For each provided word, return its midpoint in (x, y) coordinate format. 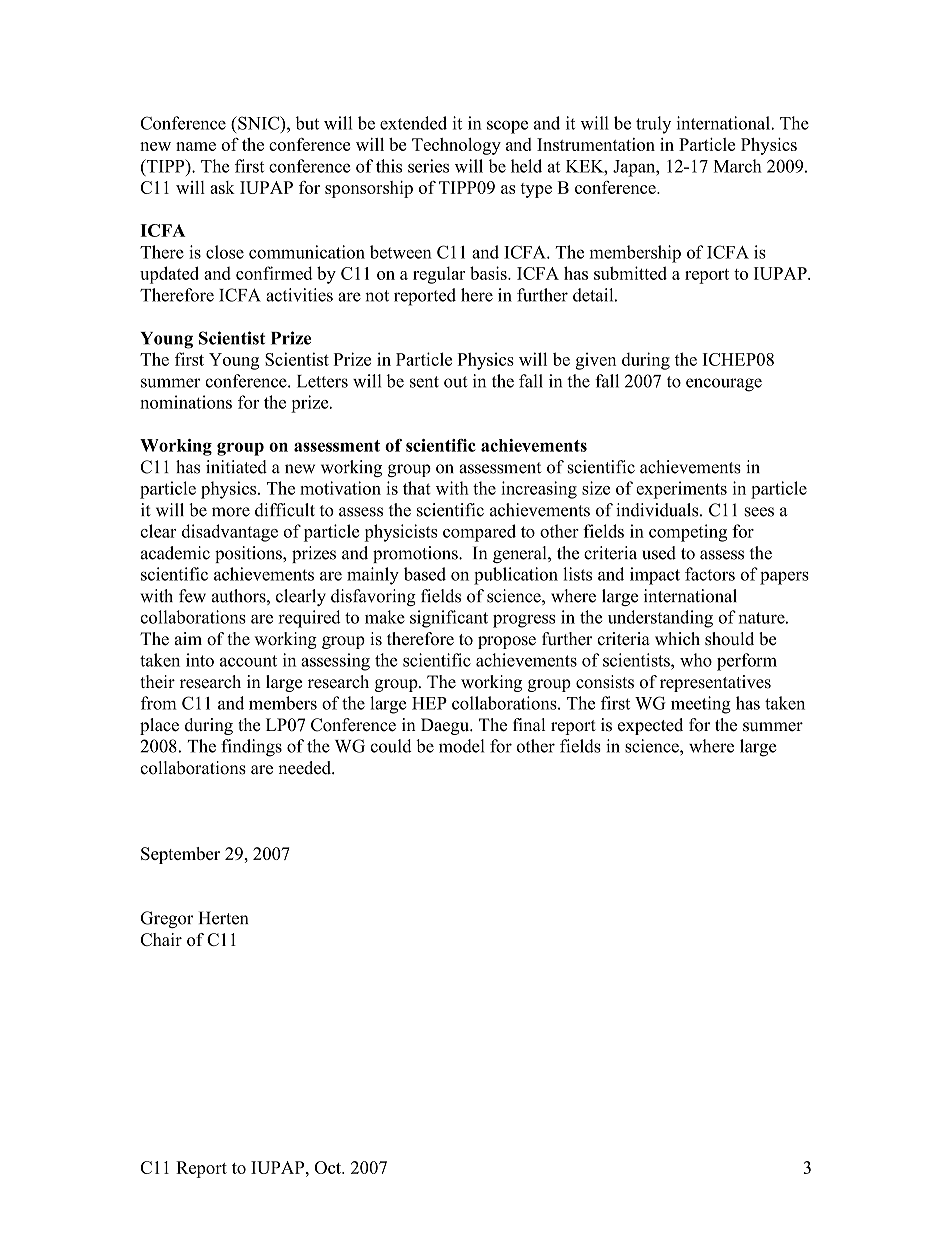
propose (507, 642)
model (461, 746)
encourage (724, 385)
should (729, 639)
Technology (456, 146)
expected (650, 726)
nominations (186, 402)
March (738, 166)
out (455, 382)
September (180, 855)
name (196, 146)
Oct (328, 1167)
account (248, 661)
